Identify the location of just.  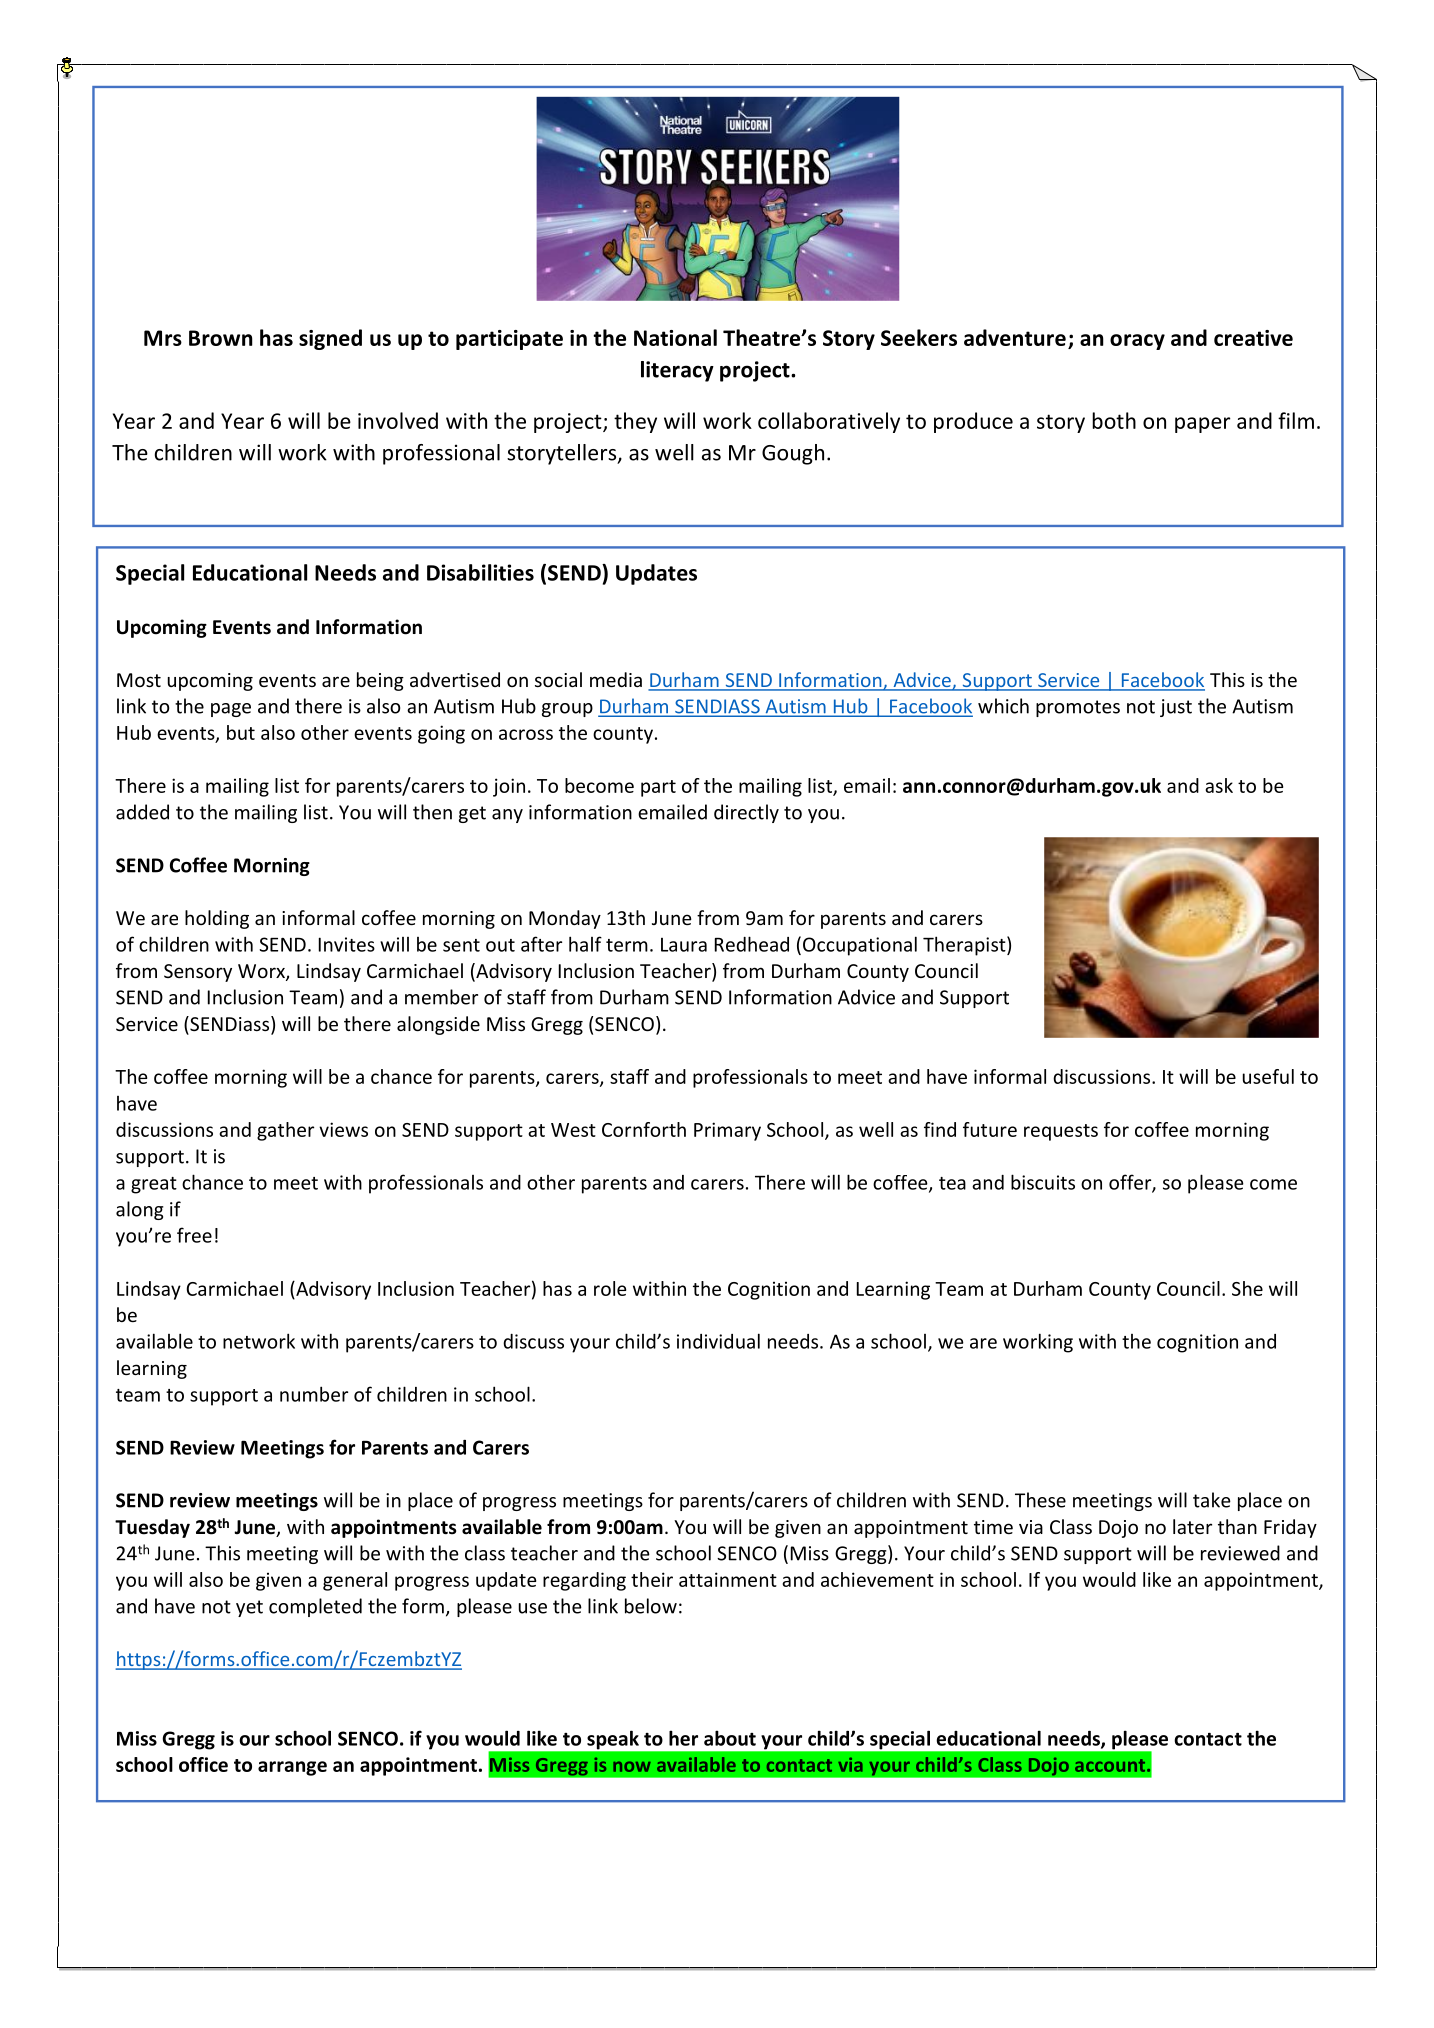
(1176, 708).
